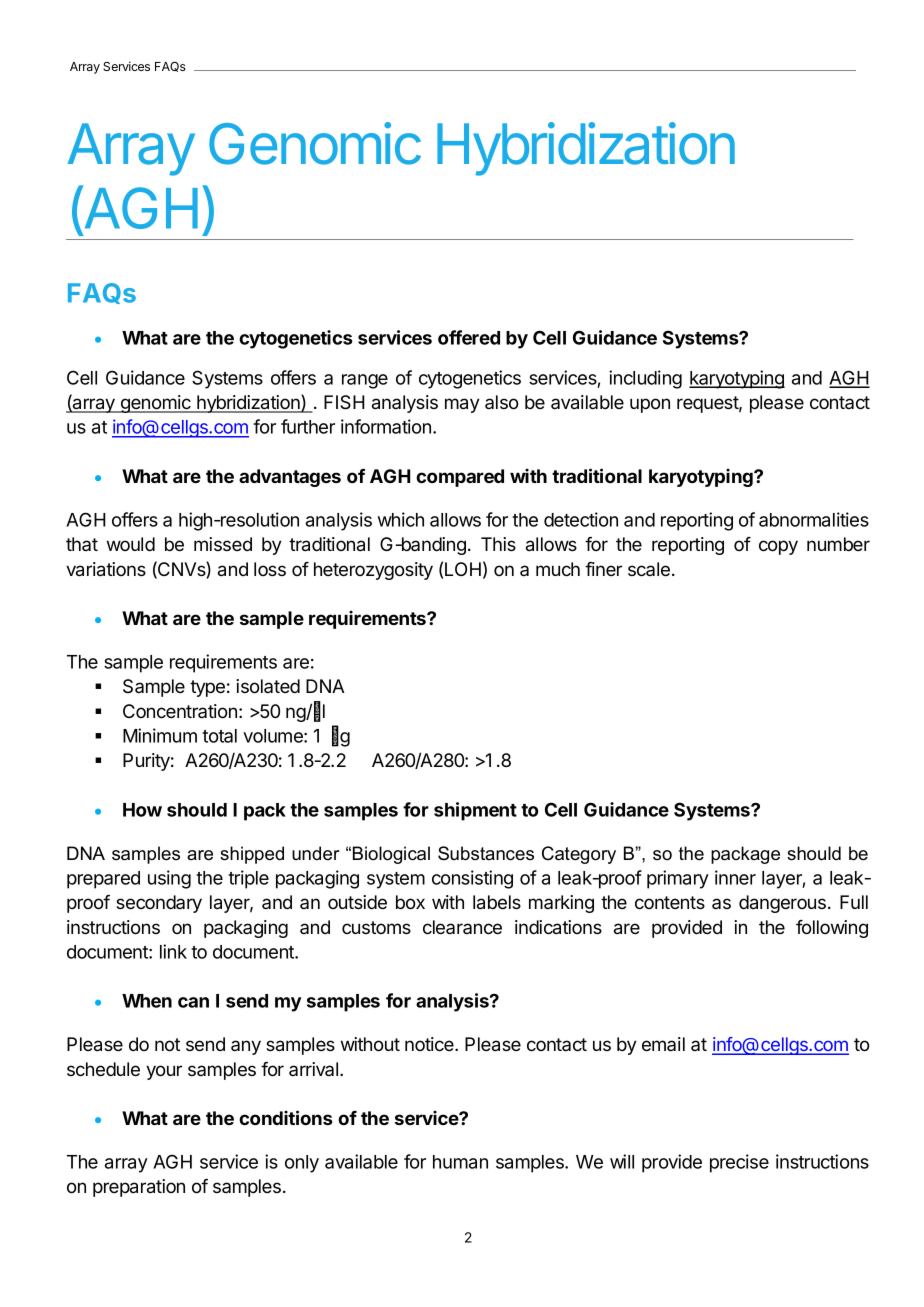  What do you see at coordinates (735, 877) in the screenshot?
I see `inner` at bounding box center [735, 877].
